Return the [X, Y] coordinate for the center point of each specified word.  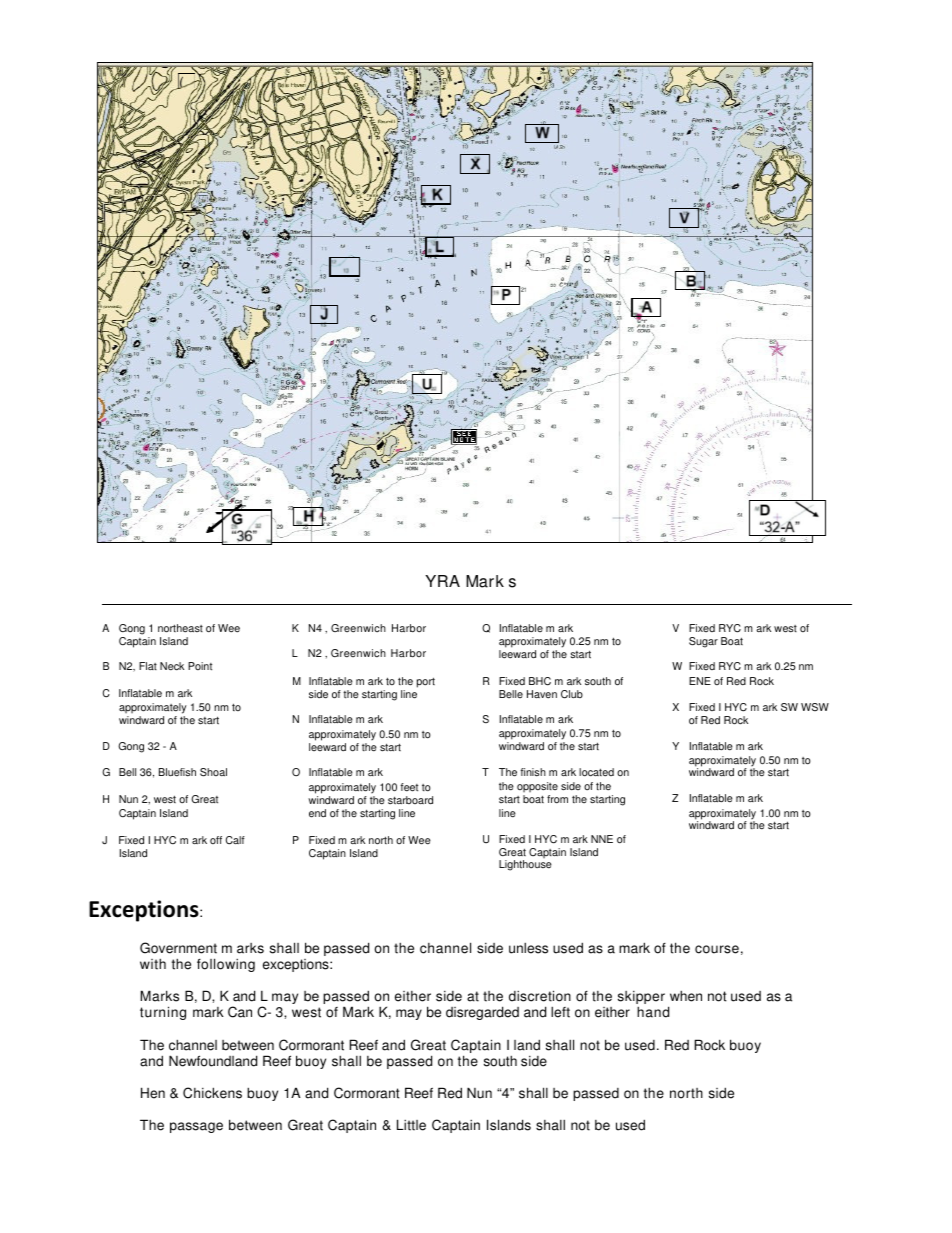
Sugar [703, 642]
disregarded [482, 1013]
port [426, 683]
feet [409, 787]
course [717, 949]
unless [528, 948]
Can [240, 1012]
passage [196, 1127]
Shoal [213, 772]
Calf [235, 840]
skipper [641, 999]
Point [200, 666]
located [596, 772]
